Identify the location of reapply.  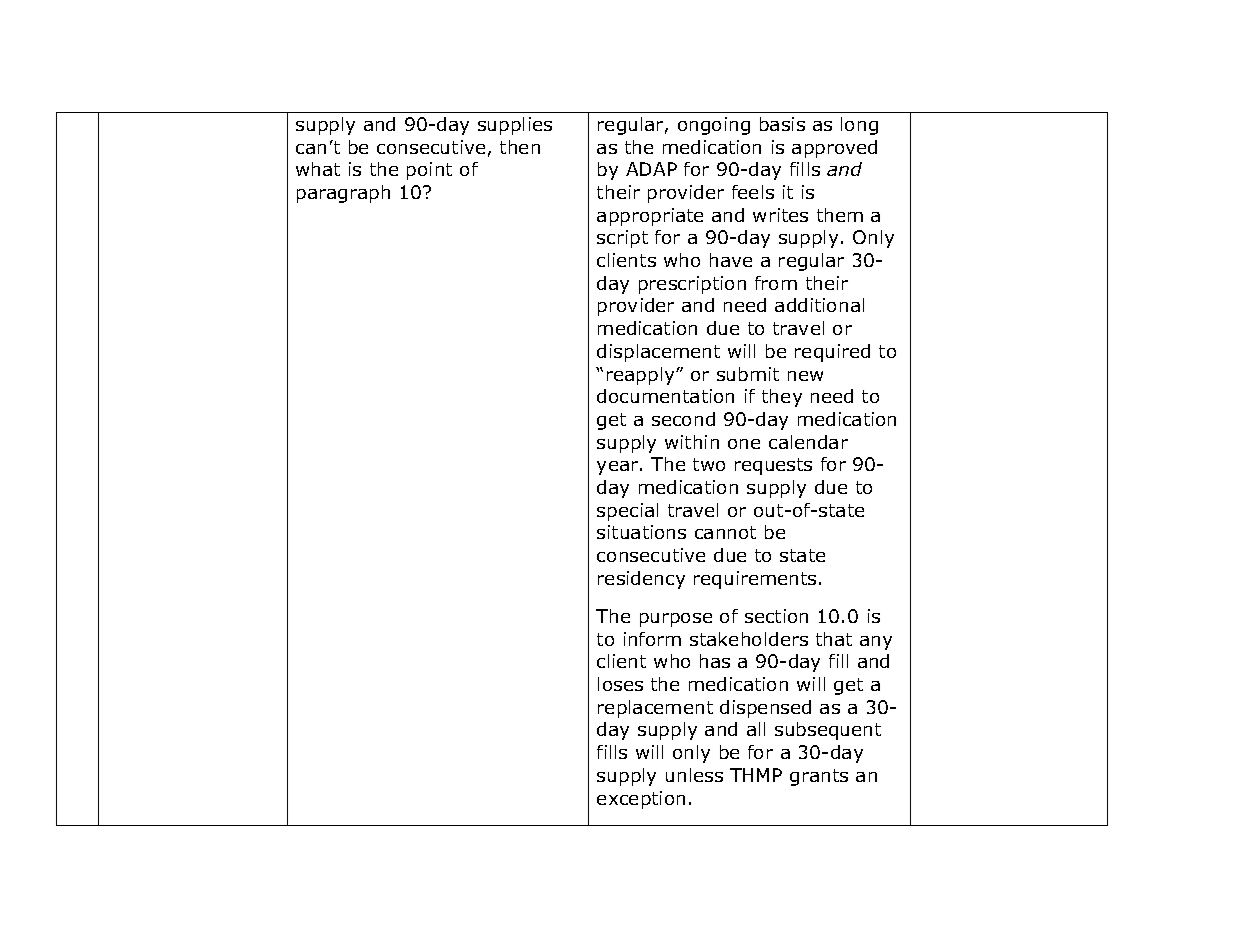
(642, 376).
